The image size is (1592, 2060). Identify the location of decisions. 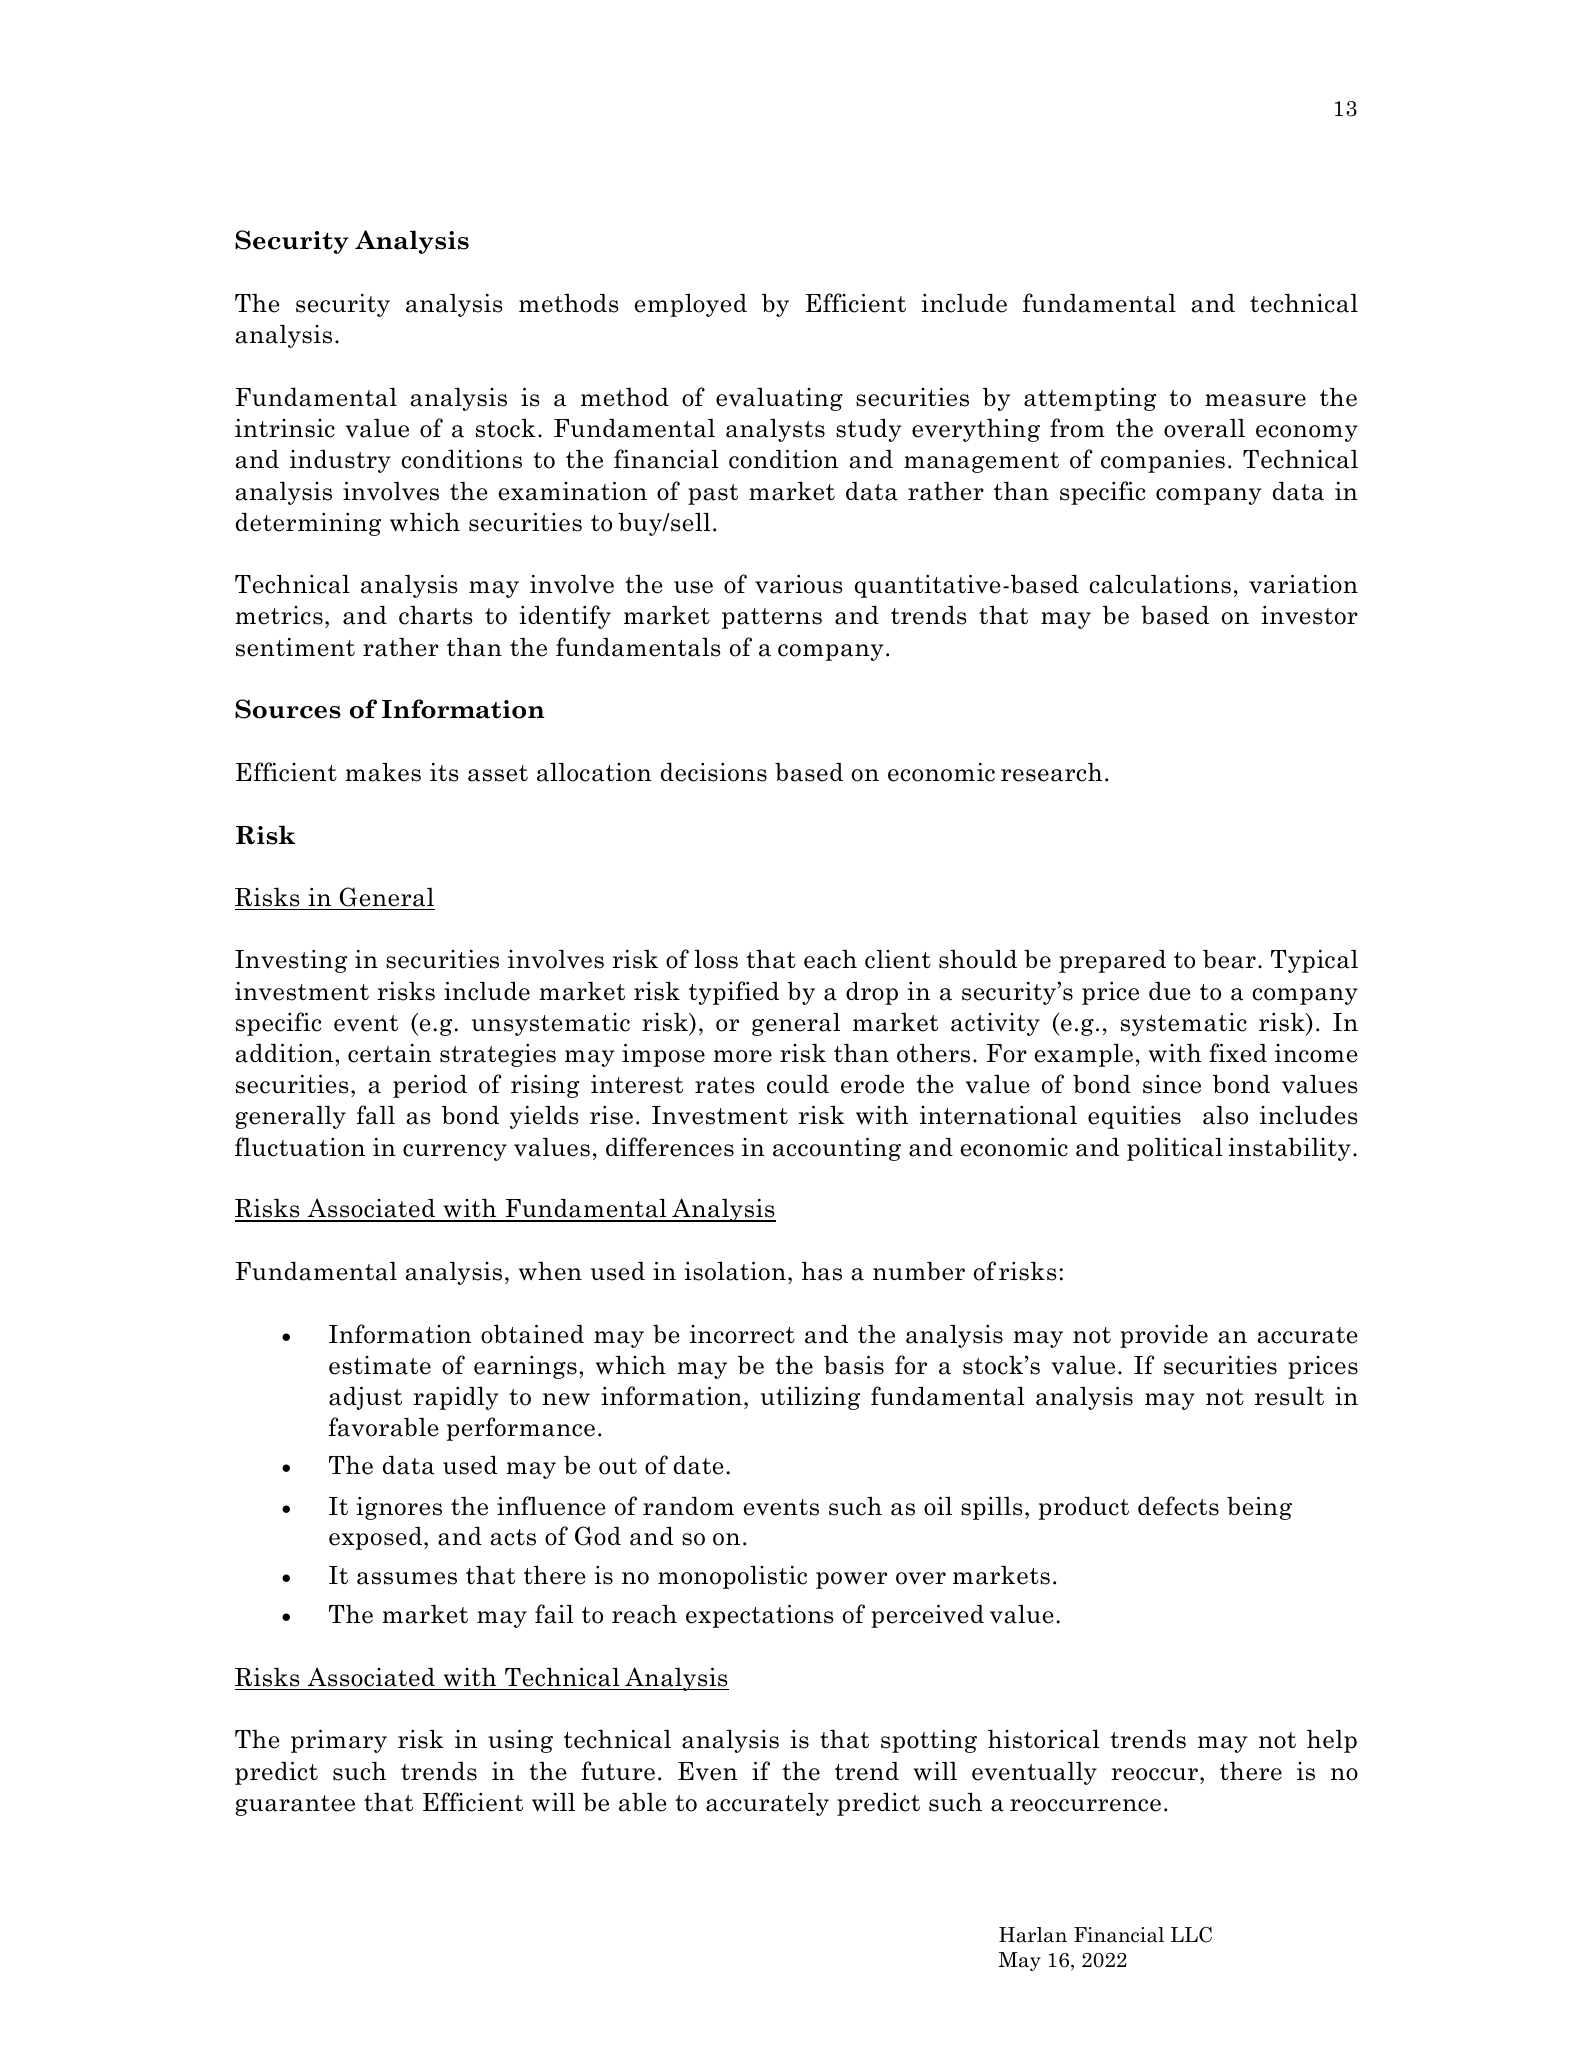
(714, 772).
